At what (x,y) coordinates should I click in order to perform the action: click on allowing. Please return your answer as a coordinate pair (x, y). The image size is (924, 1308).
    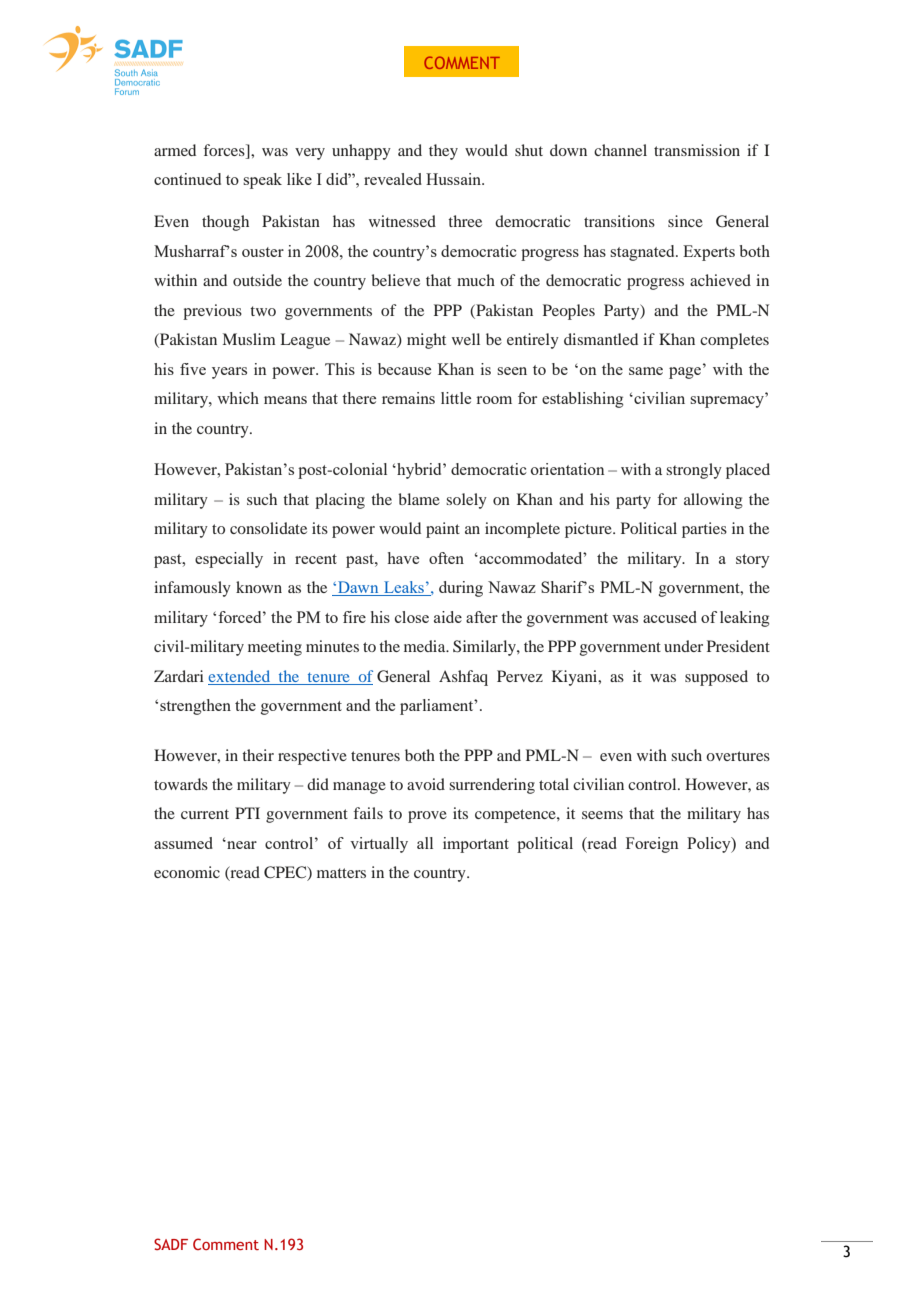
    Looking at the image, I should click on (713, 501).
